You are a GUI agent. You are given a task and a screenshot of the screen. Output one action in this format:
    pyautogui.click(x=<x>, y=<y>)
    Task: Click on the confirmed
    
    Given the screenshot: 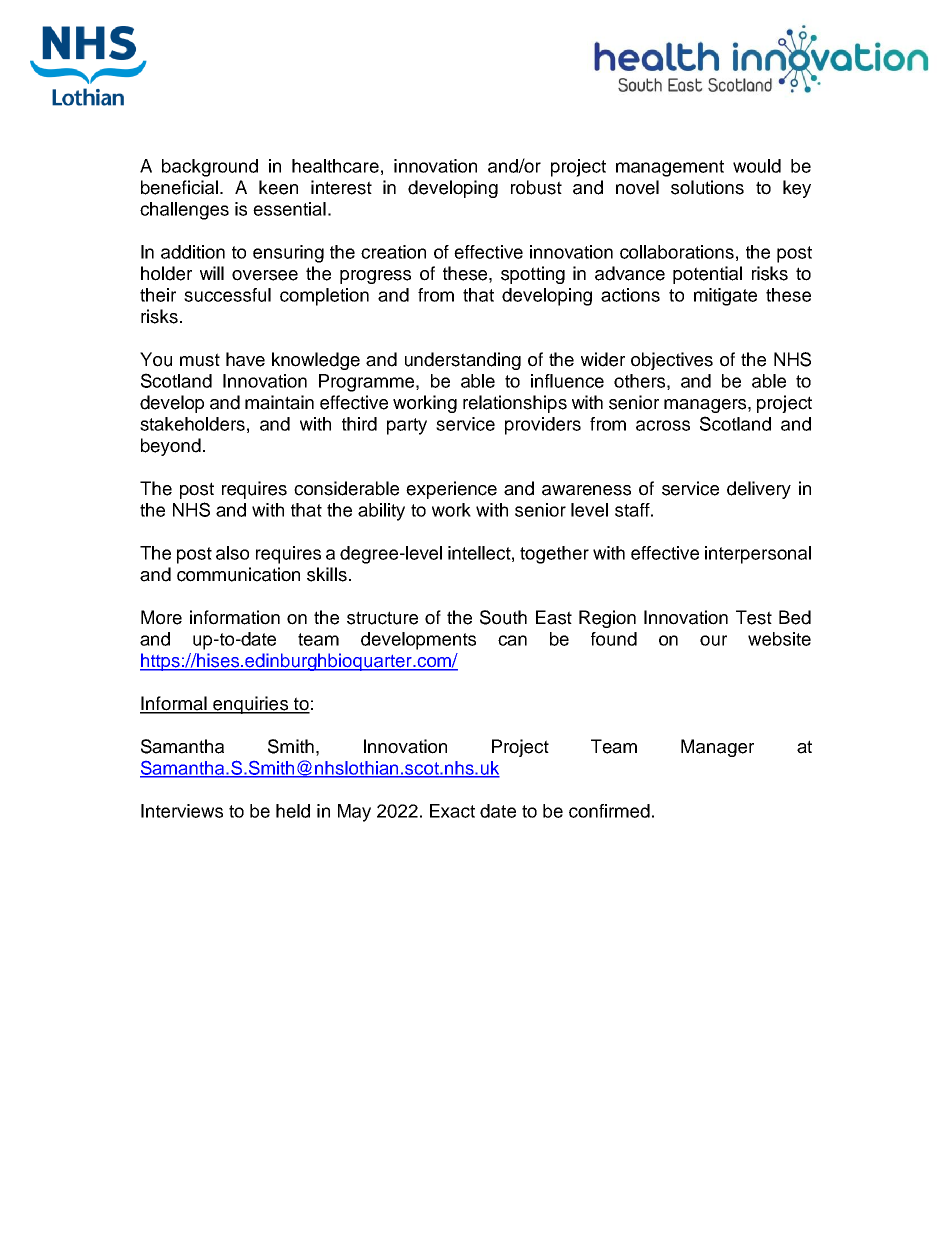 What is the action you would take?
    pyautogui.click(x=609, y=811)
